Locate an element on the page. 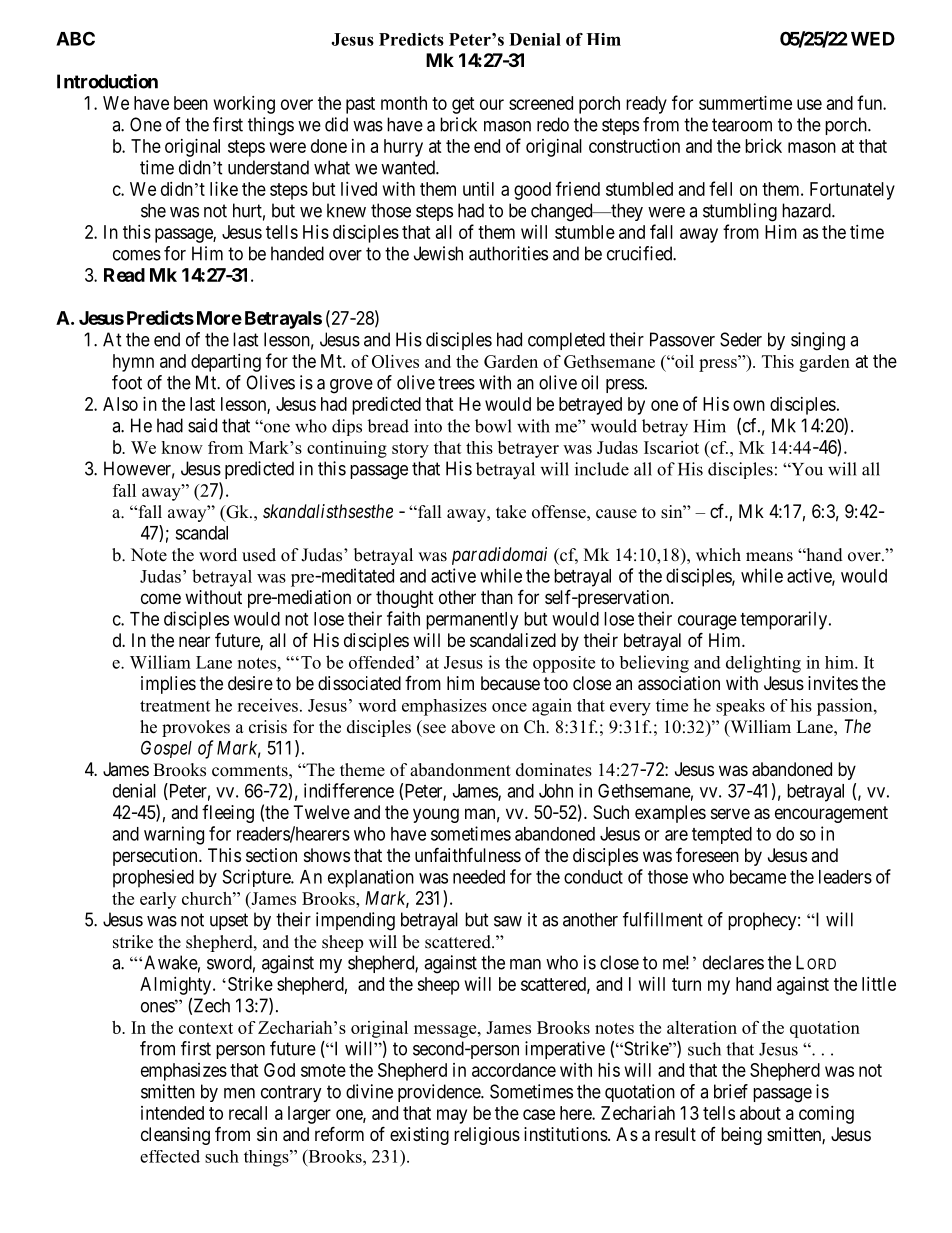 The height and width of the document is (1233, 952). temporarily is located at coordinates (785, 620).
